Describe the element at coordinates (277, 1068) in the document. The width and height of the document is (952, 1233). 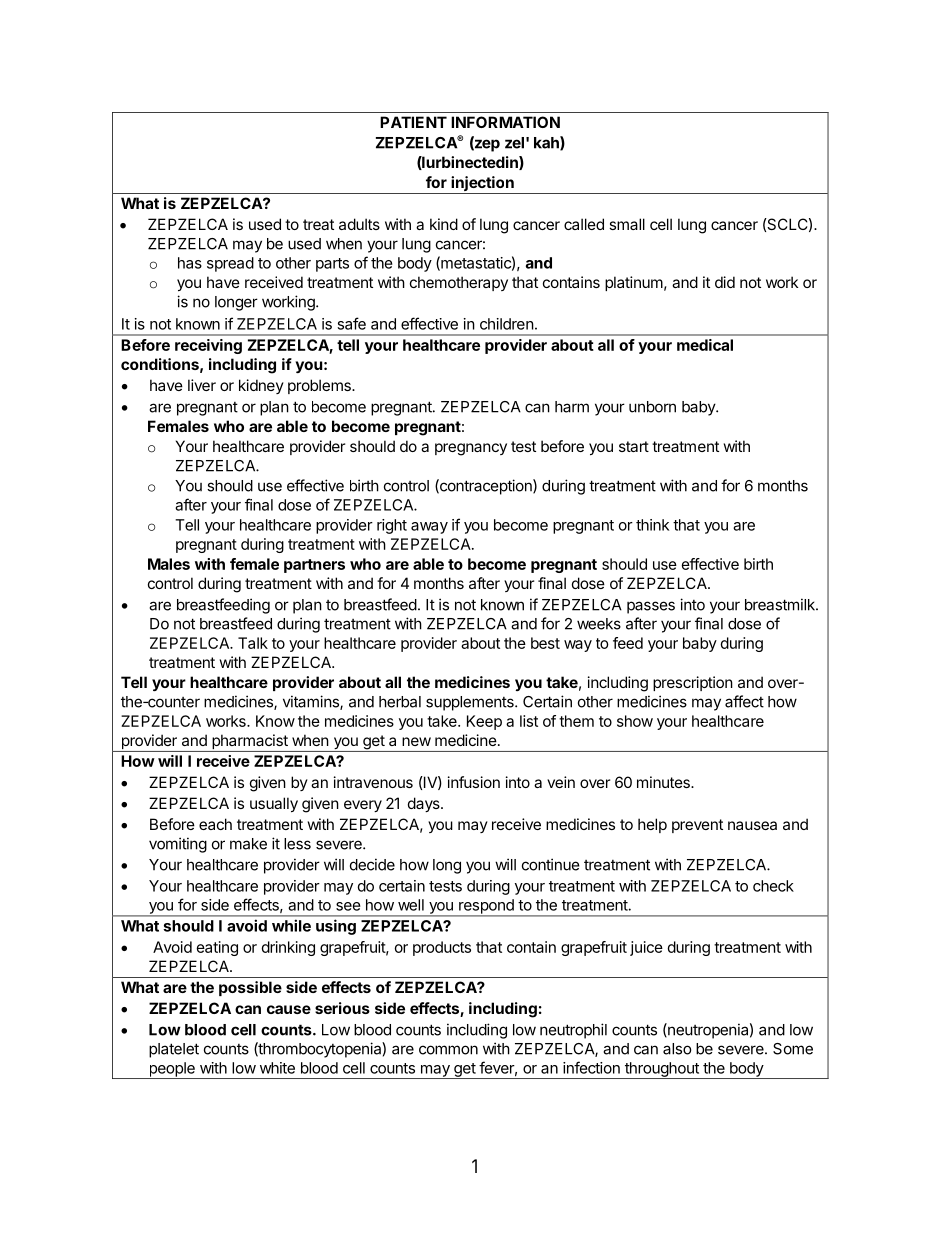
I see `white` at that location.
